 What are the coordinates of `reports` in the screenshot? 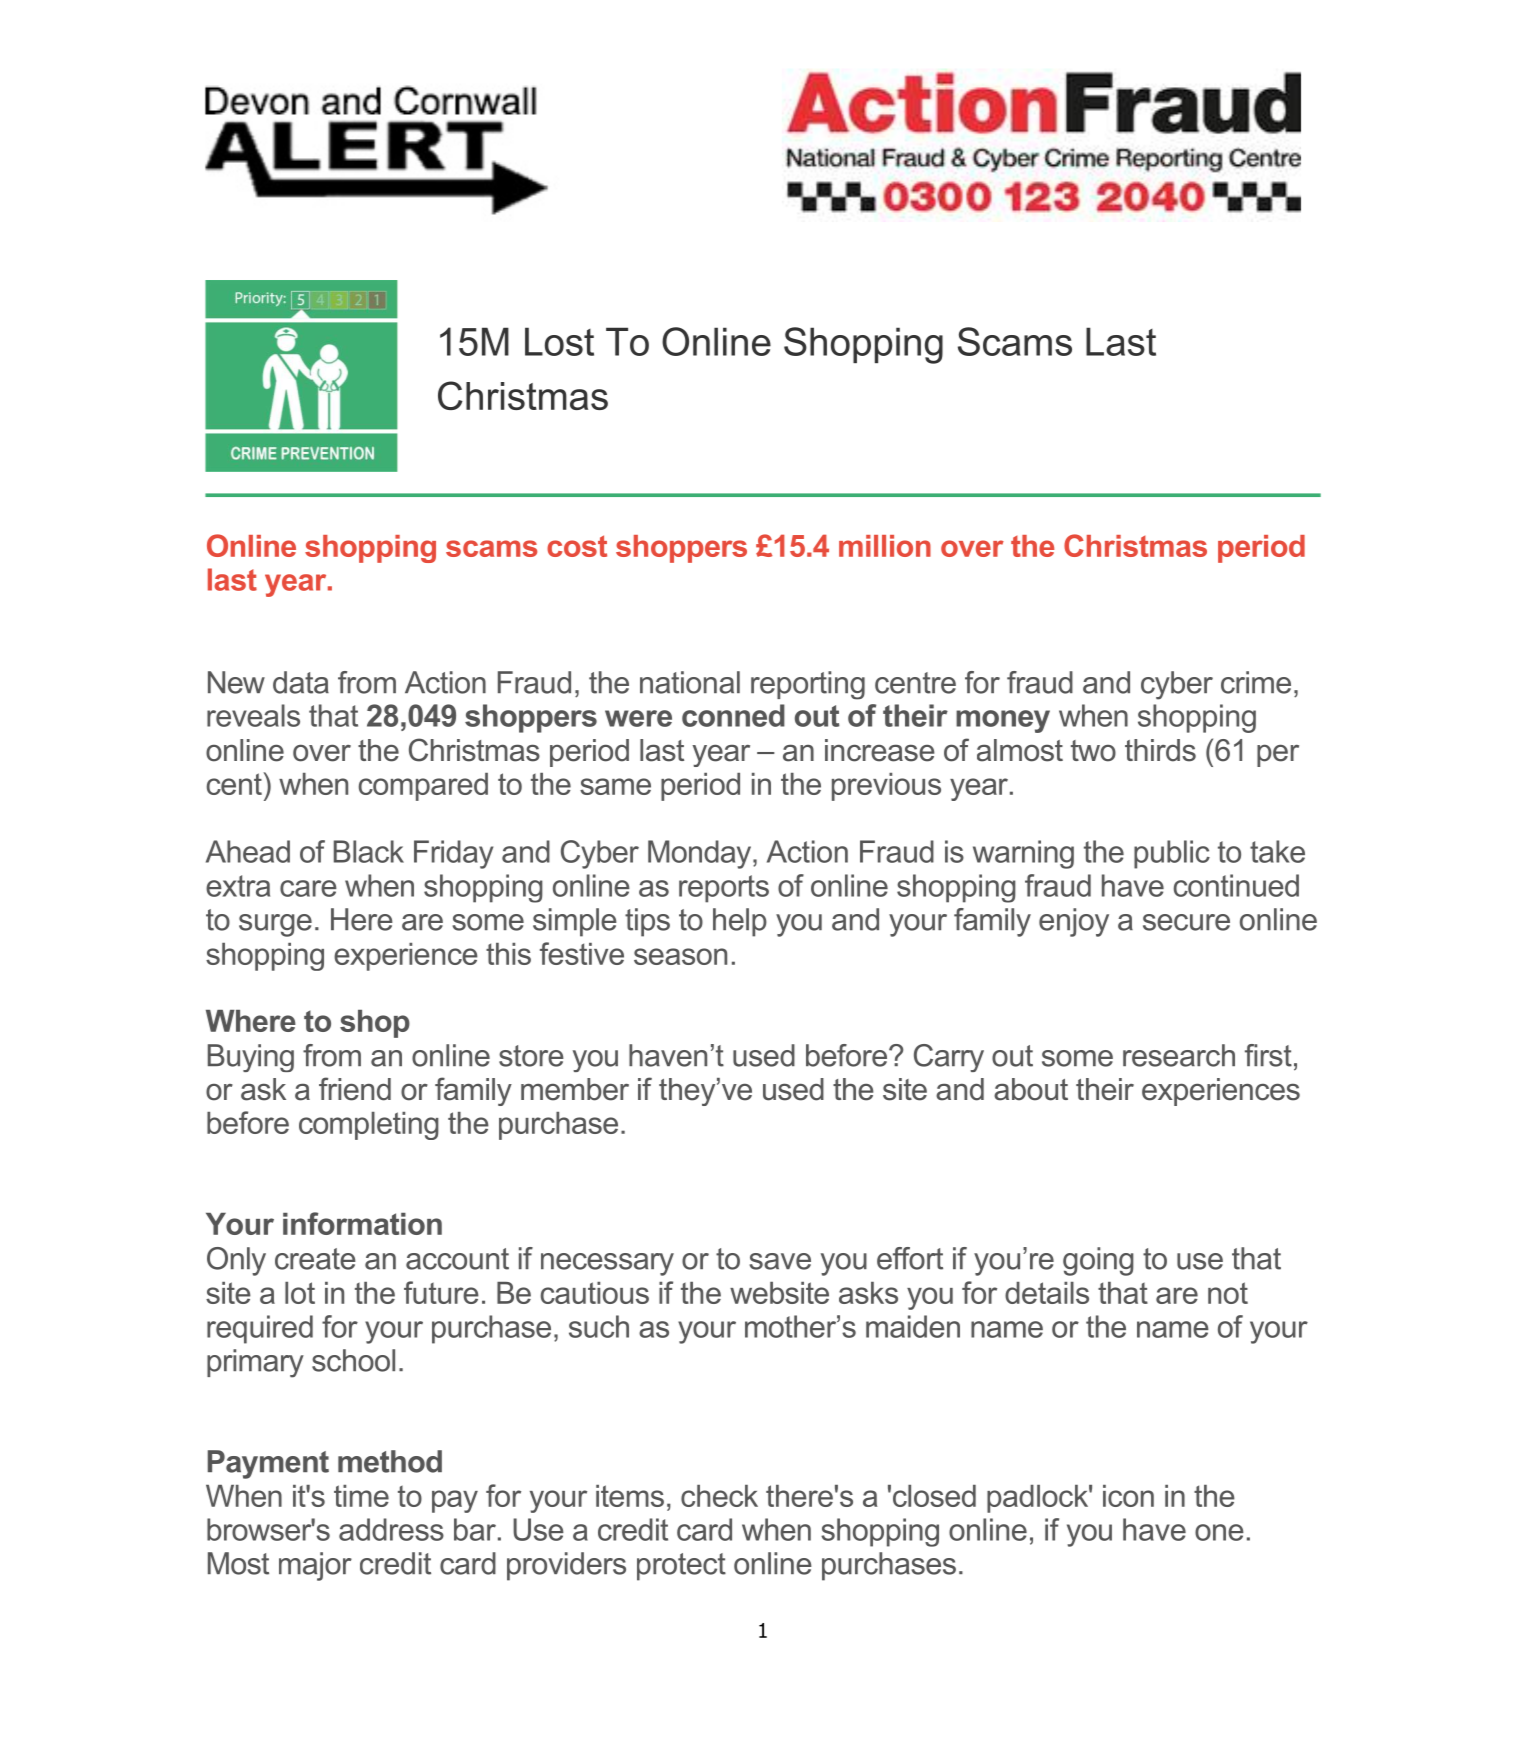 It's located at (724, 889).
